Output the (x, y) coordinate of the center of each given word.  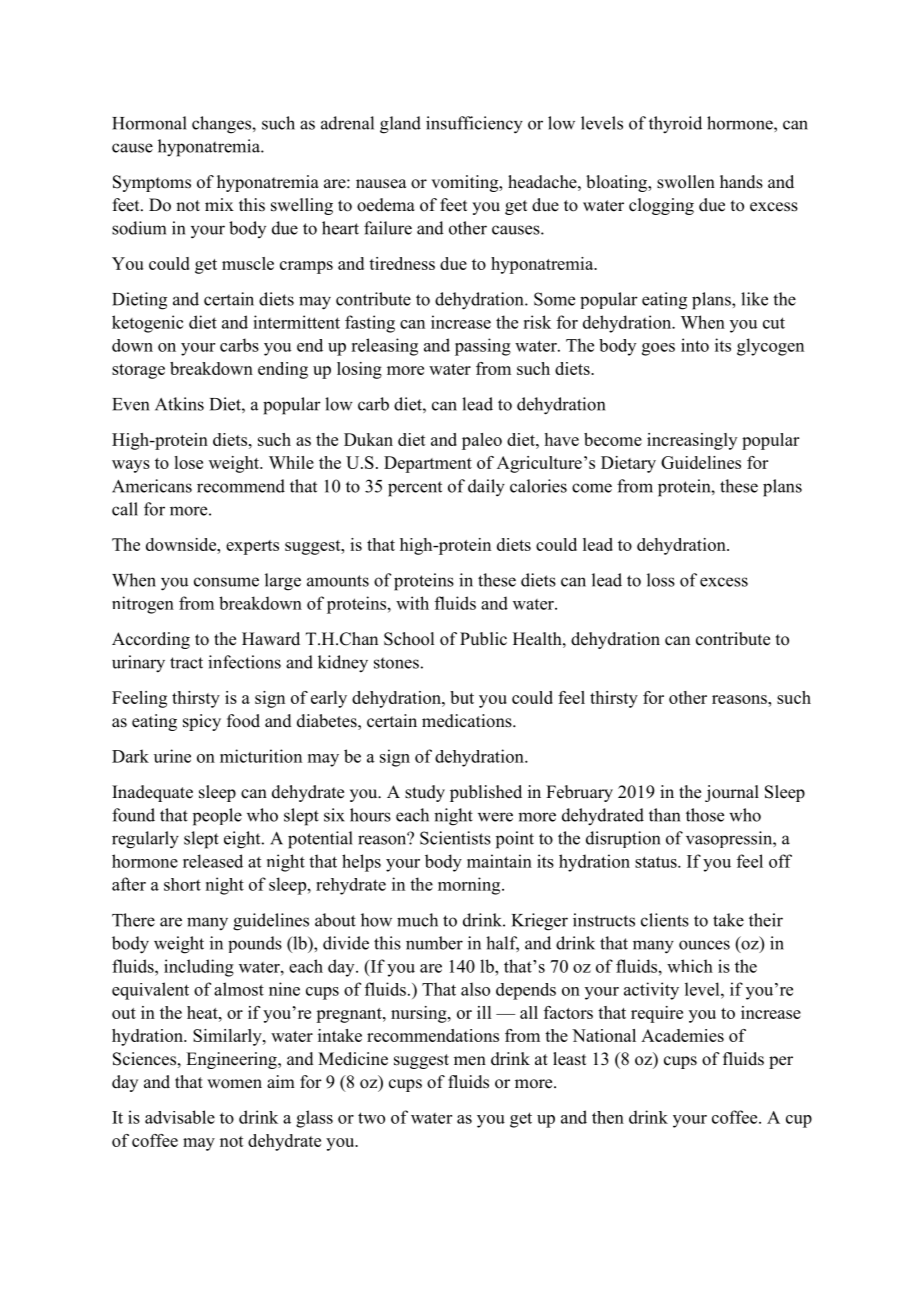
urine (172, 756)
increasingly (692, 441)
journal (732, 793)
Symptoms (152, 183)
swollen (686, 182)
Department (428, 464)
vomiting (466, 183)
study (425, 793)
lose (188, 462)
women (234, 1084)
